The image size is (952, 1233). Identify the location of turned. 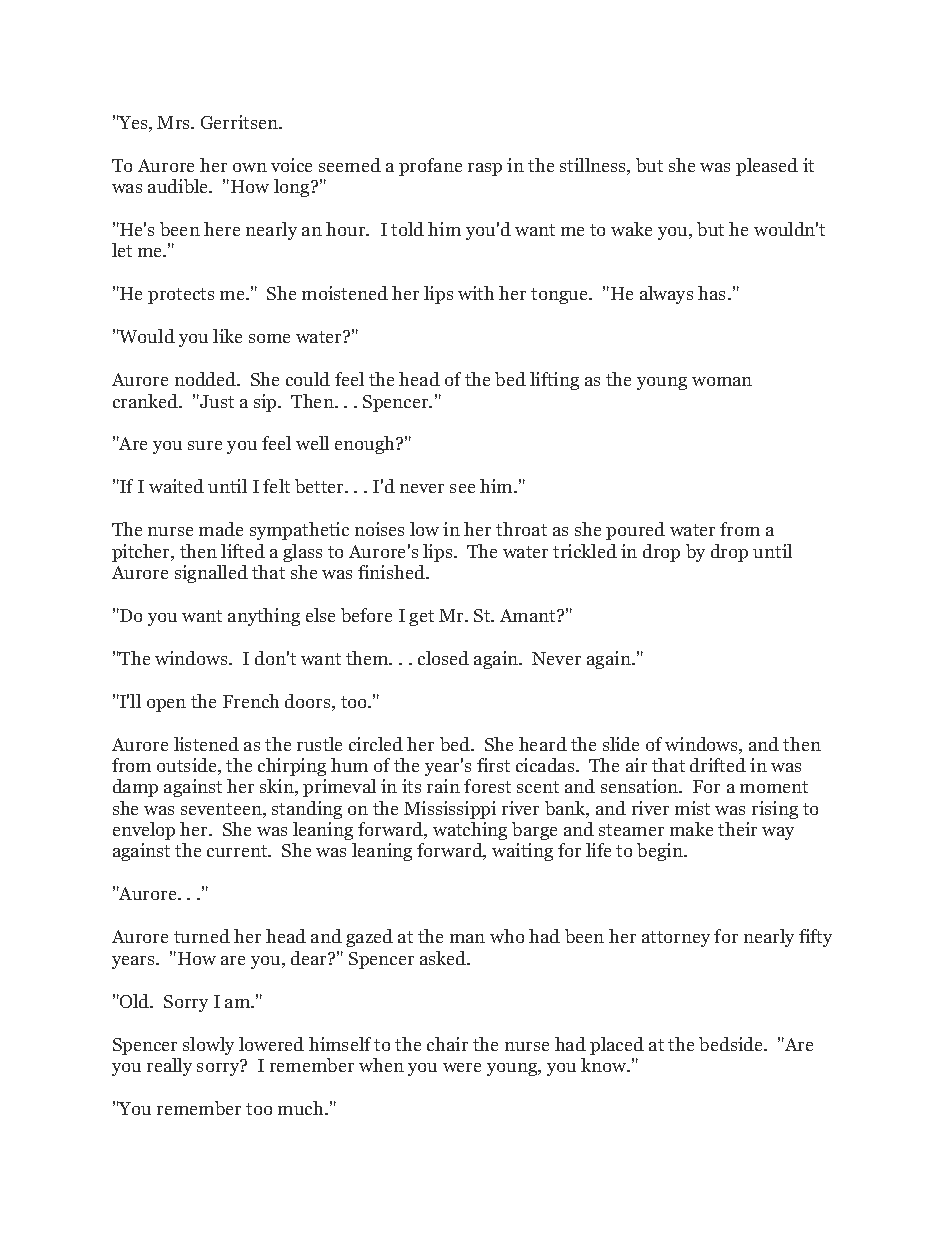
(202, 936).
